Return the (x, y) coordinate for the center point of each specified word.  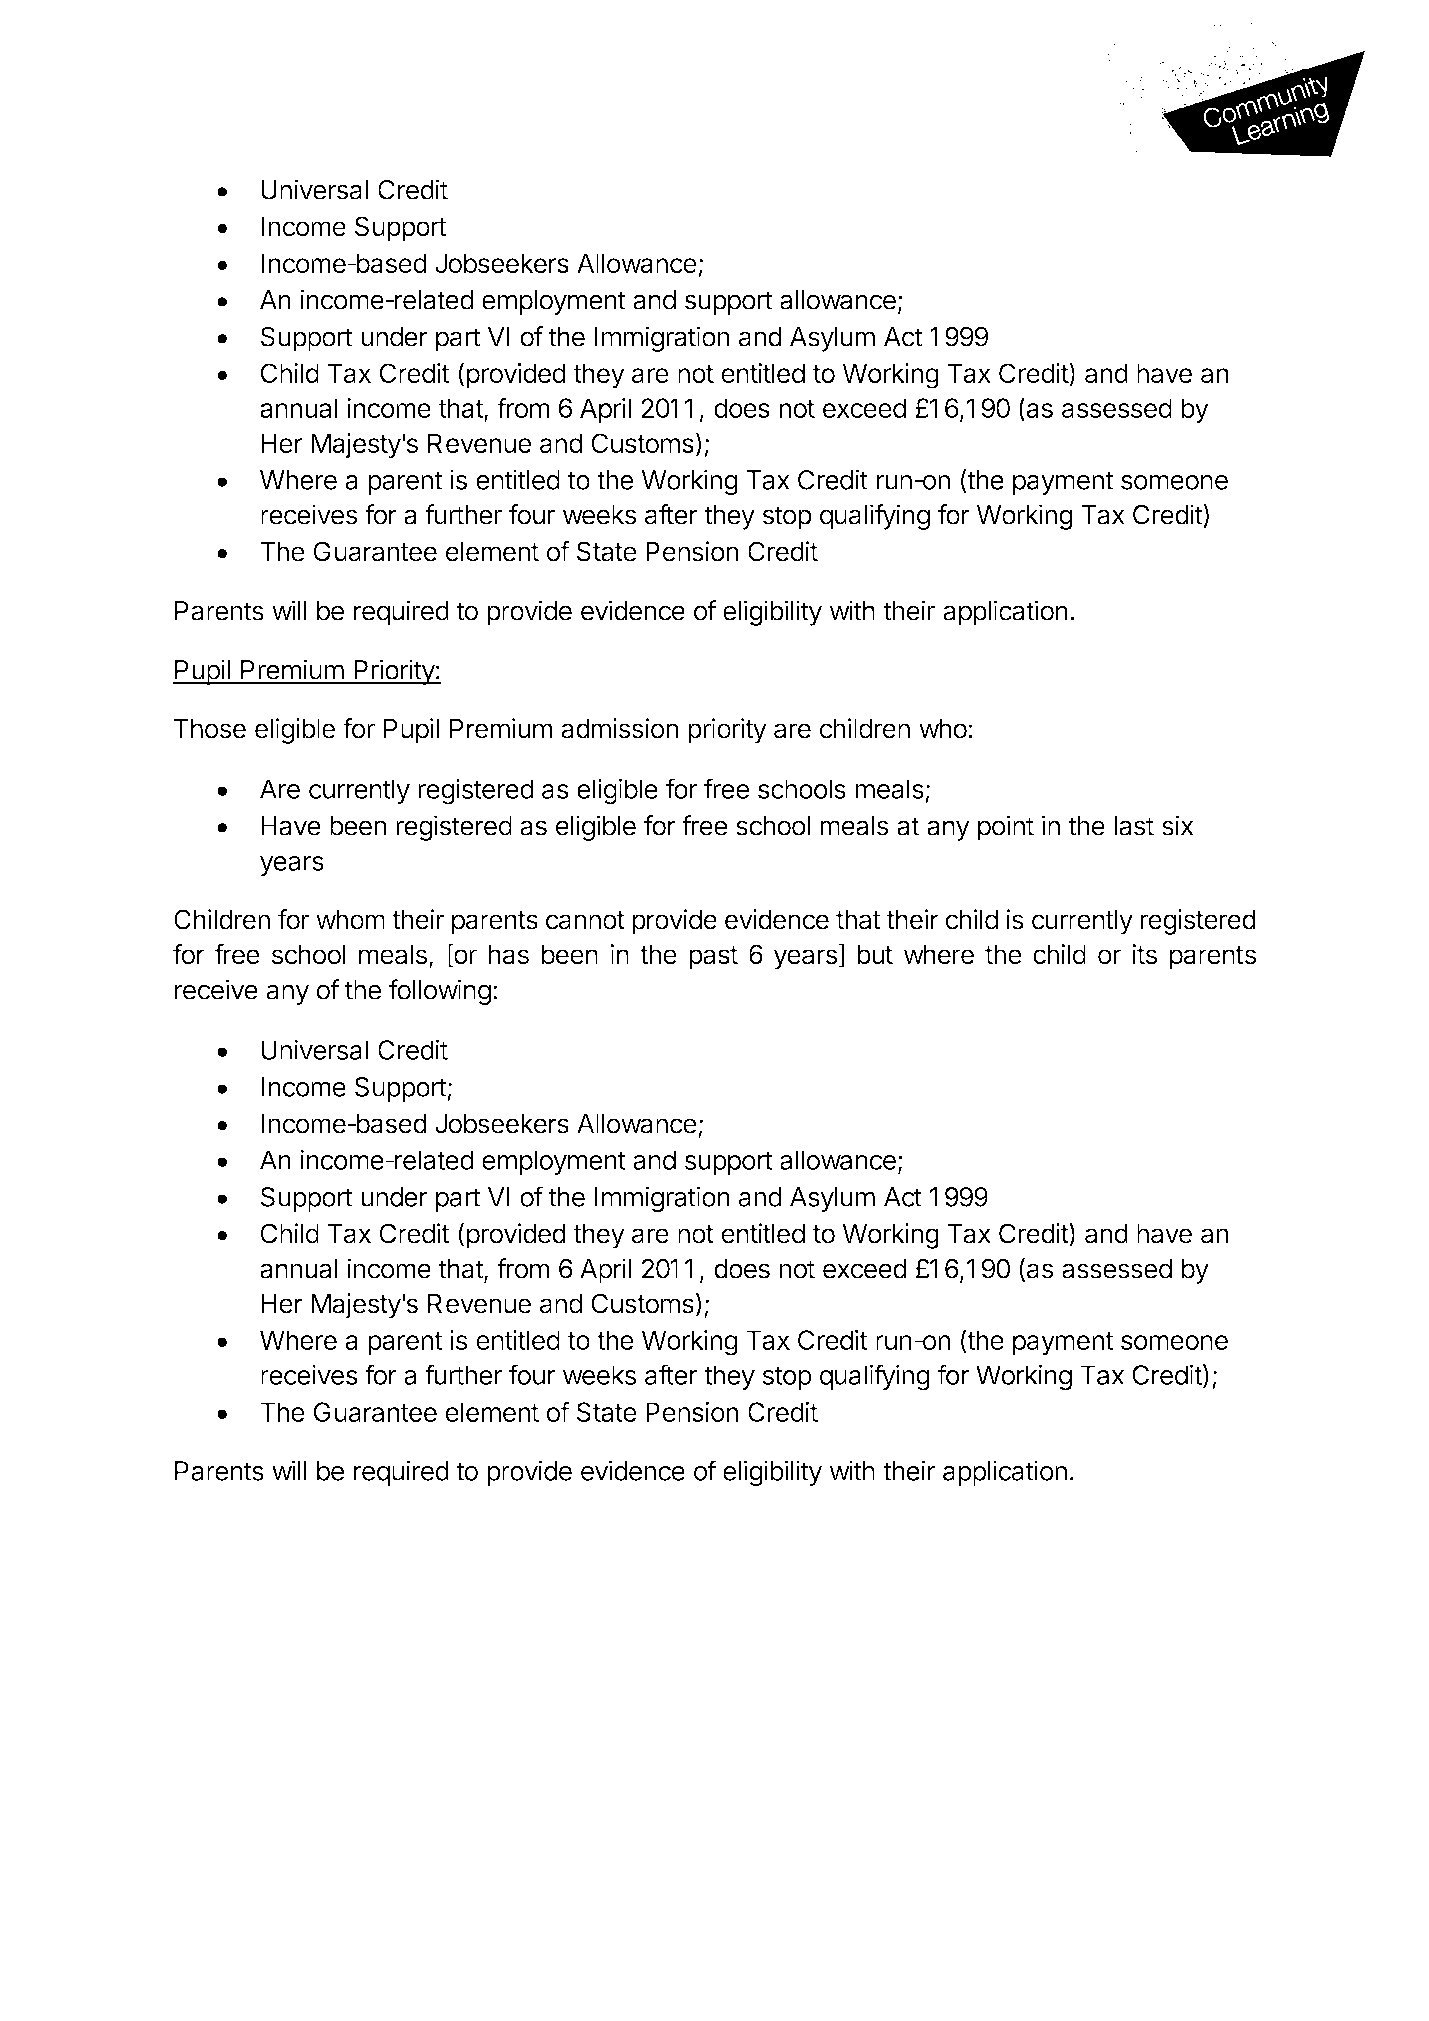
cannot (585, 920)
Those (210, 729)
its (1144, 954)
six (1178, 825)
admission (619, 728)
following (440, 992)
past (713, 958)
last (1134, 826)
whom (350, 920)
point (1006, 828)
